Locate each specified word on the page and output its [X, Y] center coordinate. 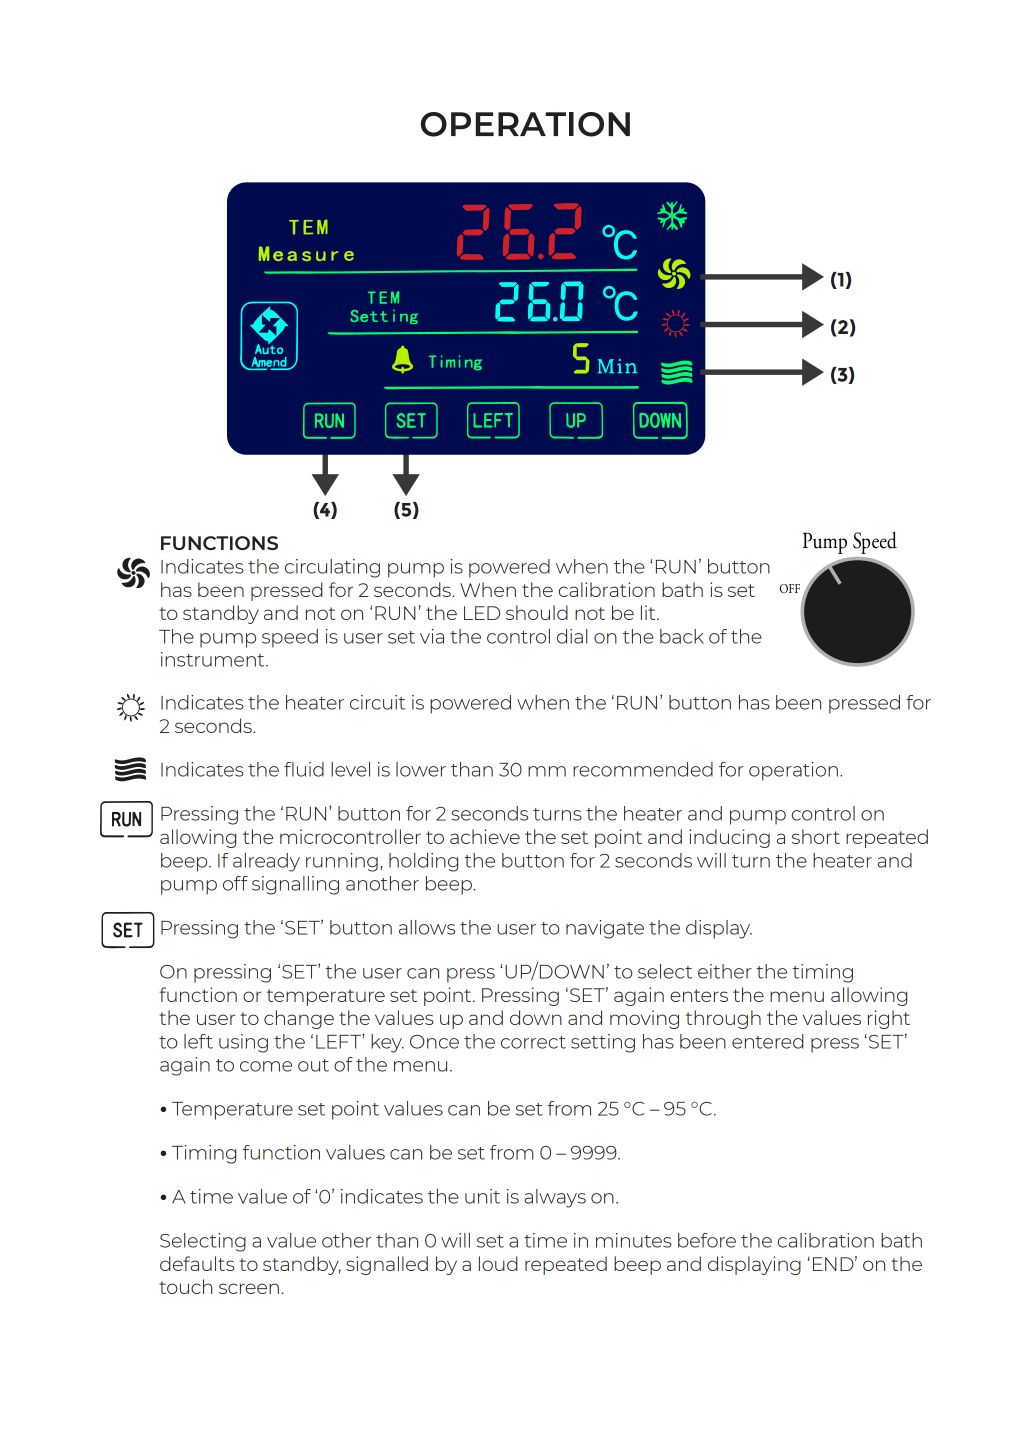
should [537, 612]
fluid [304, 769]
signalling [295, 885]
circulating [332, 568]
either [725, 971]
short [816, 836]
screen [249, 1288]
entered [768, 1041]
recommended [643, 769]
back [682, 636]
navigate [605, 929]
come [266, 1066]
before [707, 1240]
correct [533, 1042]
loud [498, 1263]
